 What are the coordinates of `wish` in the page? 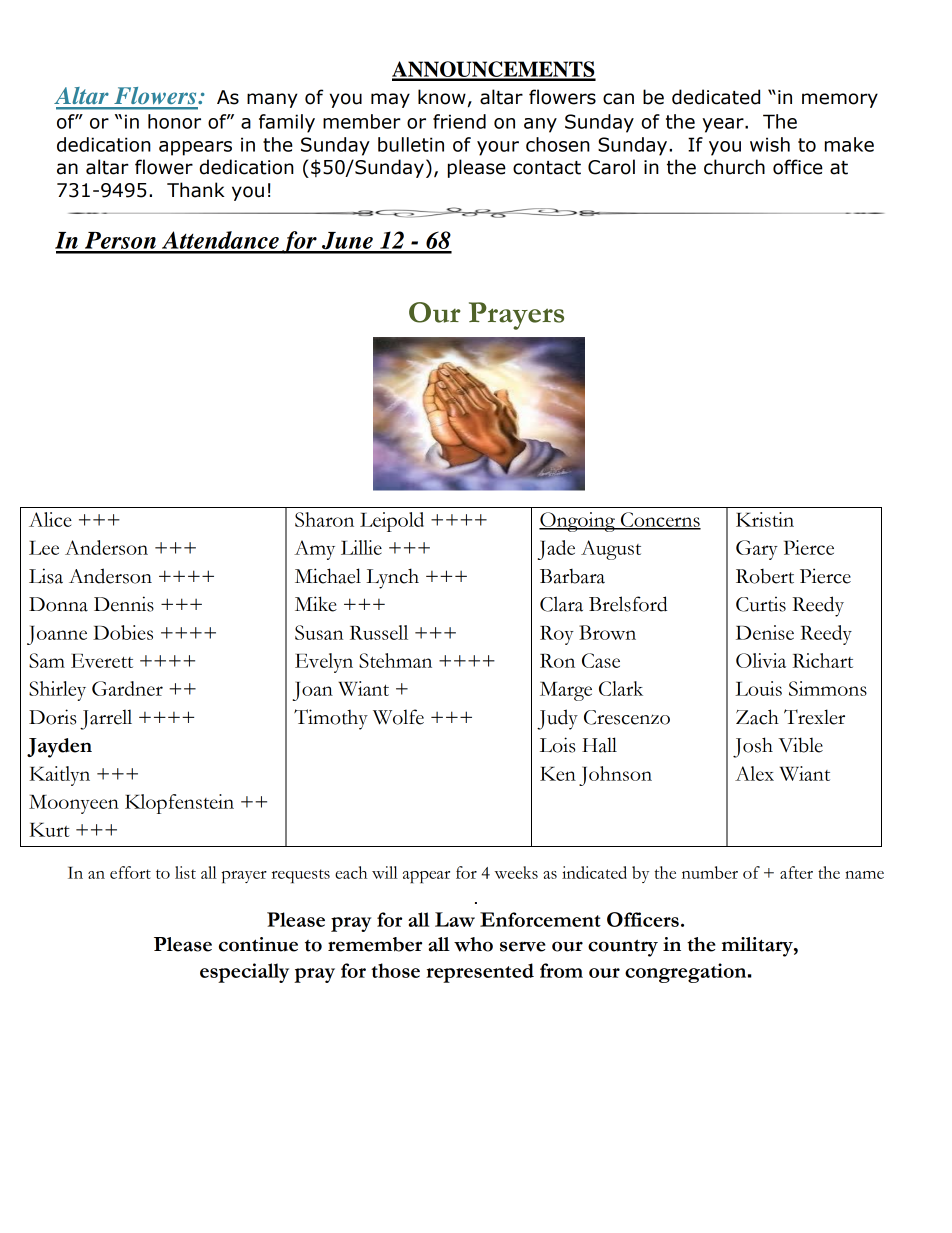 It's located at (770, 144).
